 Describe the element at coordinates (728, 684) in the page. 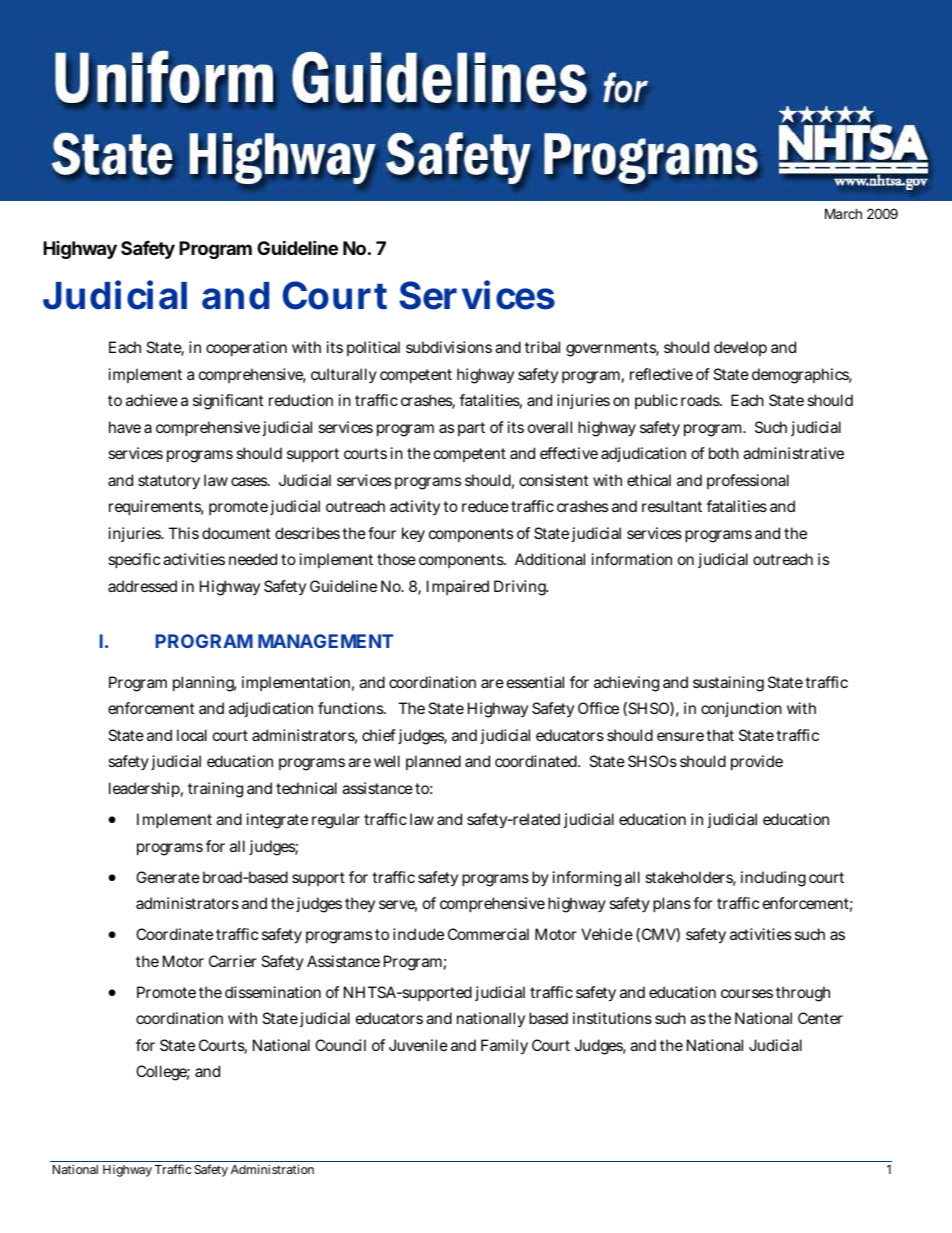

I see `sustaining` at that location.
